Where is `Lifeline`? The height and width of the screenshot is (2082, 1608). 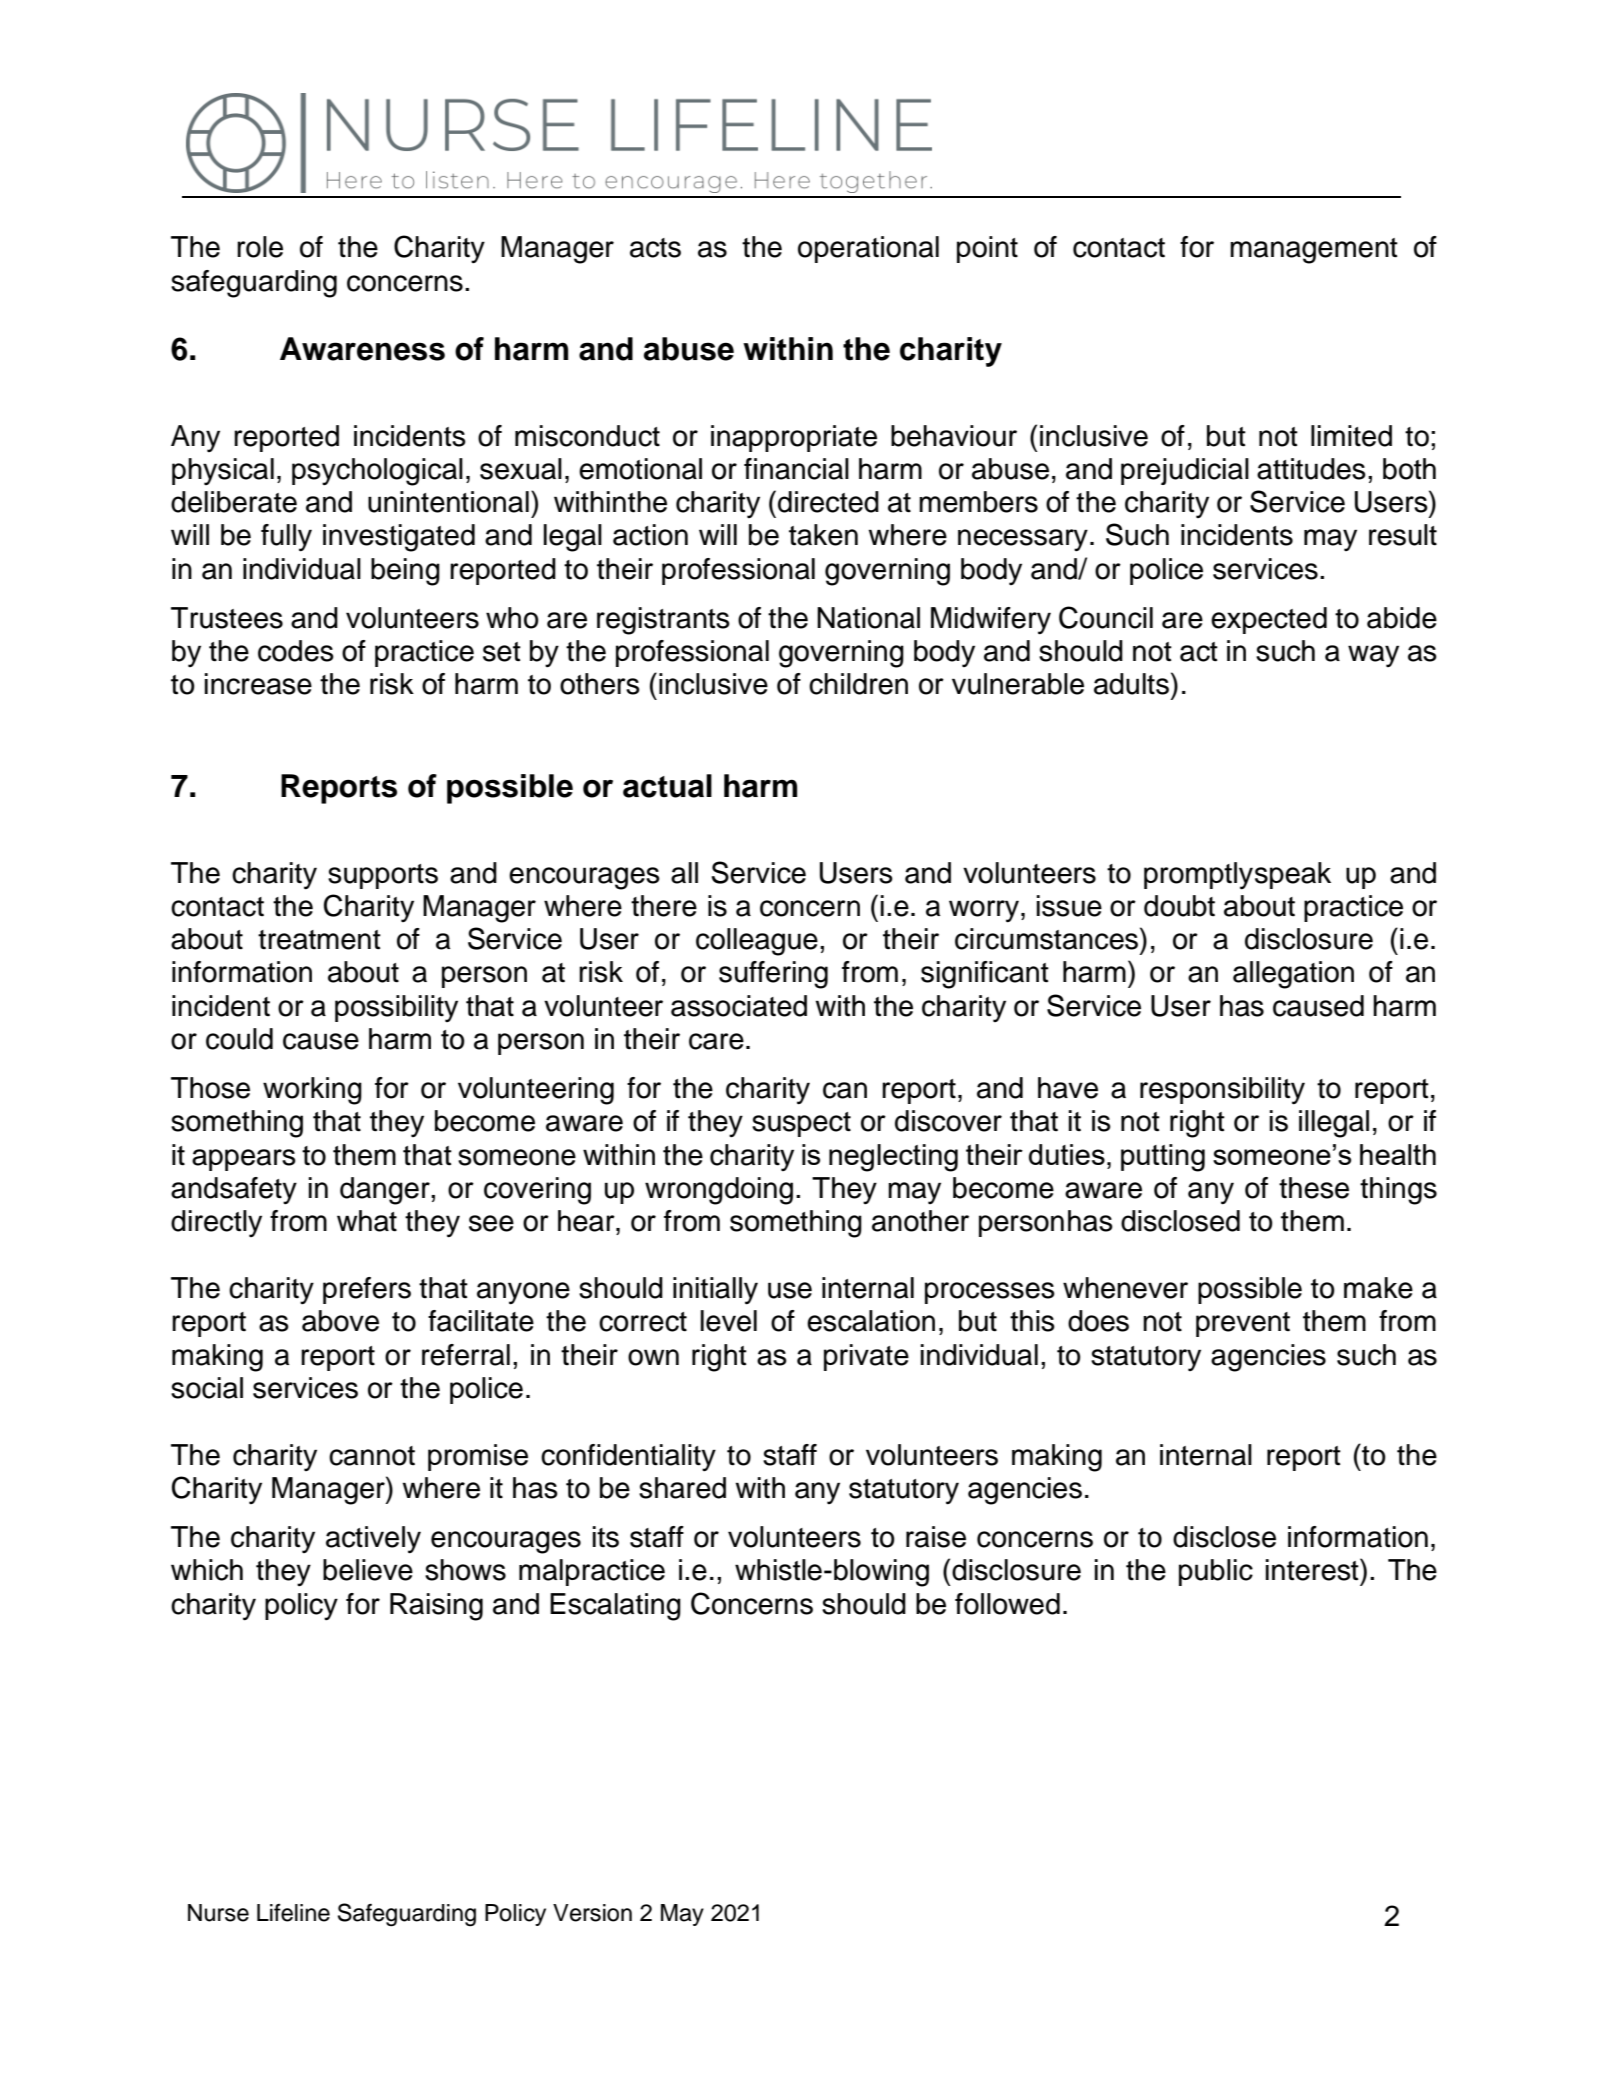
Lifeline is located at coordinates (293, 1913).
